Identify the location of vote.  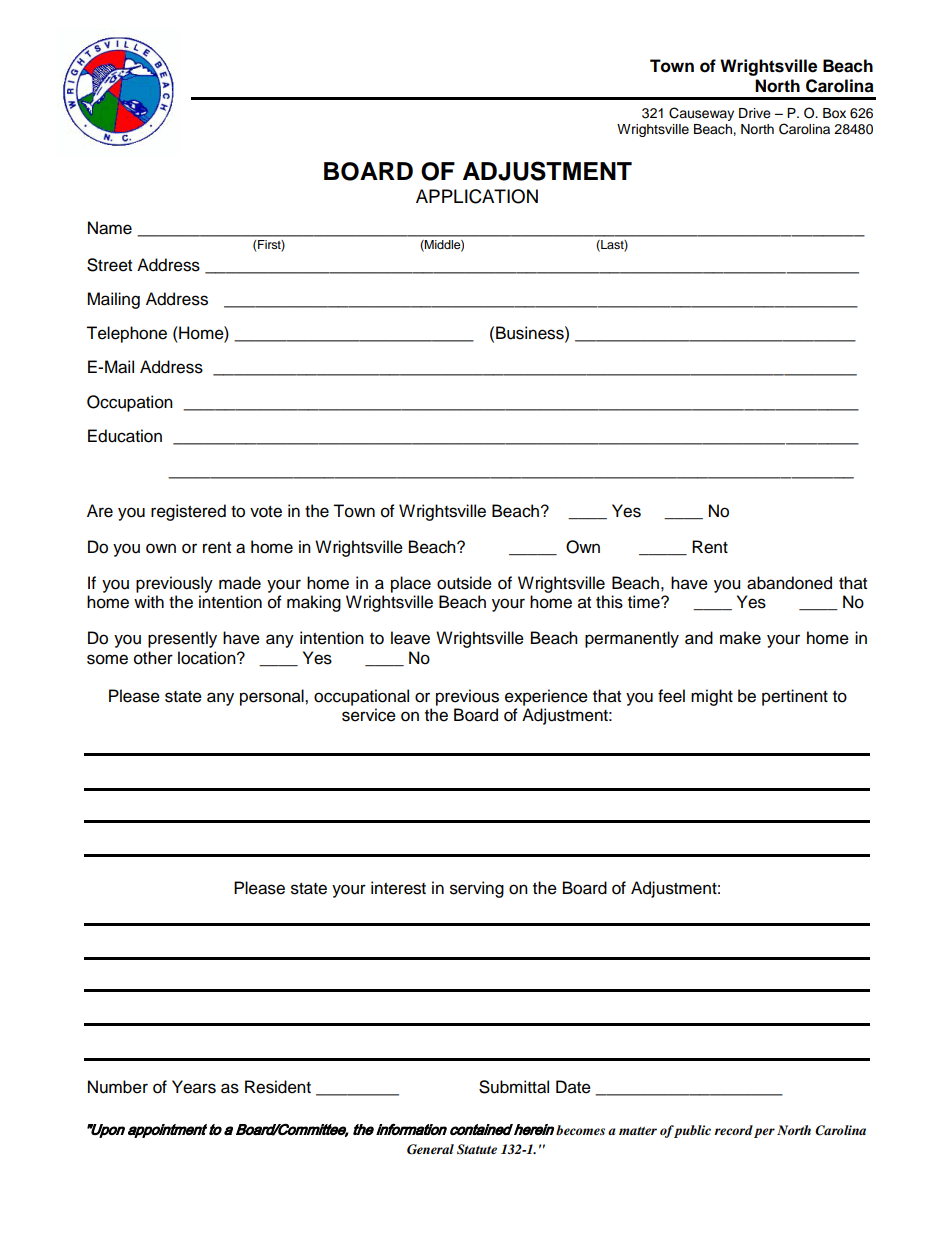
(266, 512).
